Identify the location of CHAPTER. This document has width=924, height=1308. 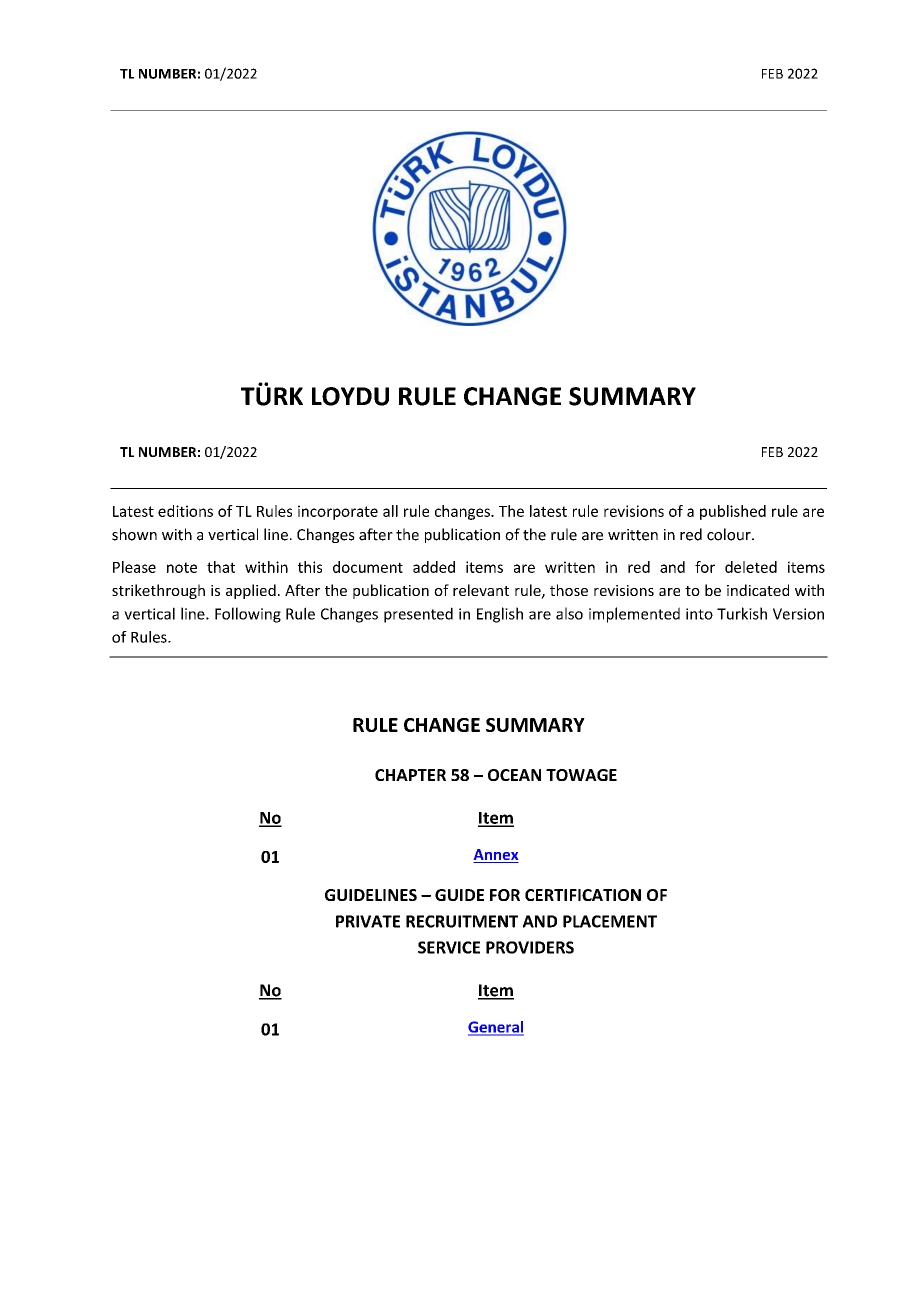
(410, 775).
